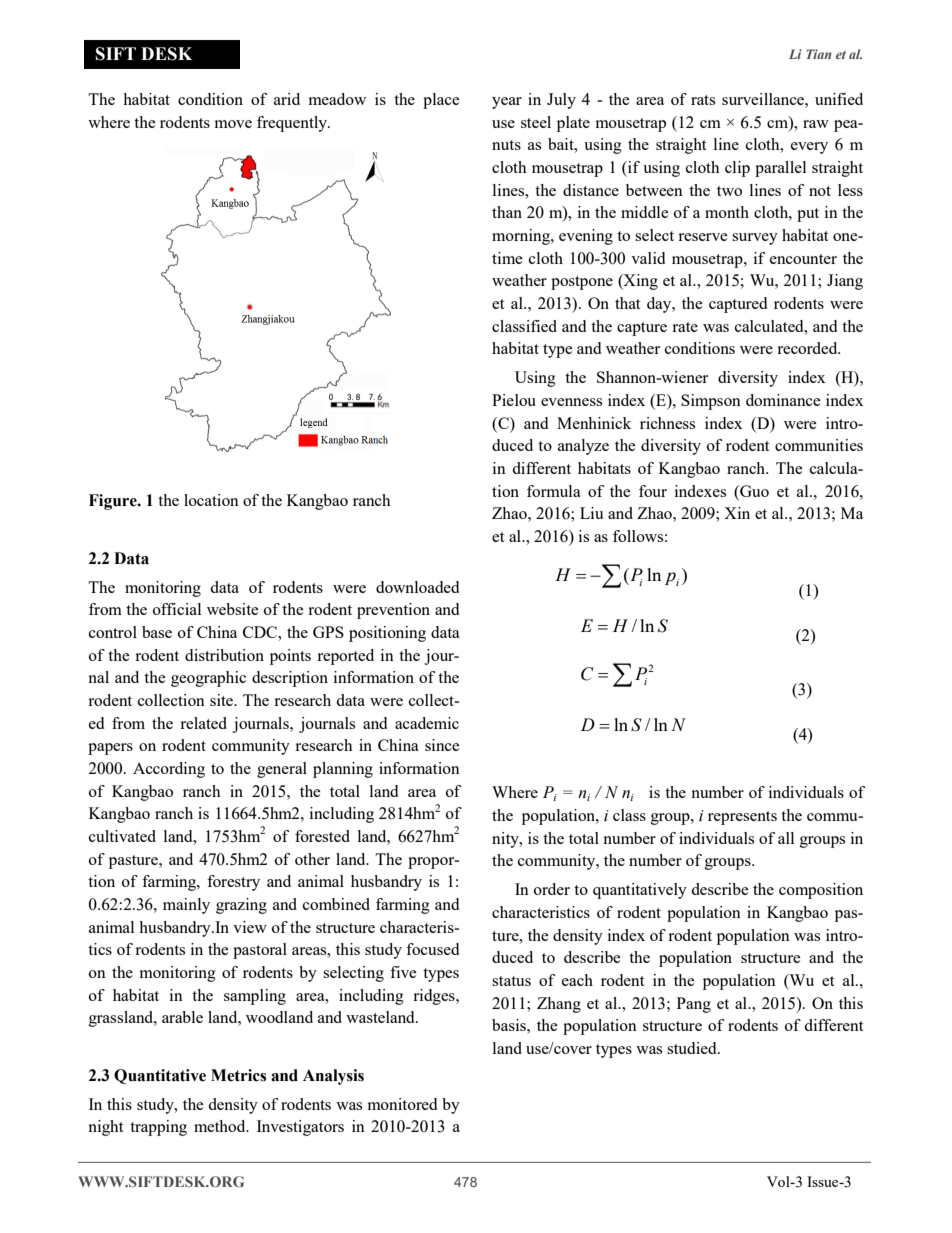 This document has width=952, height=1233. Describe the element at coordinates (417, 587) in the document. I see `downloaded` at that location.
